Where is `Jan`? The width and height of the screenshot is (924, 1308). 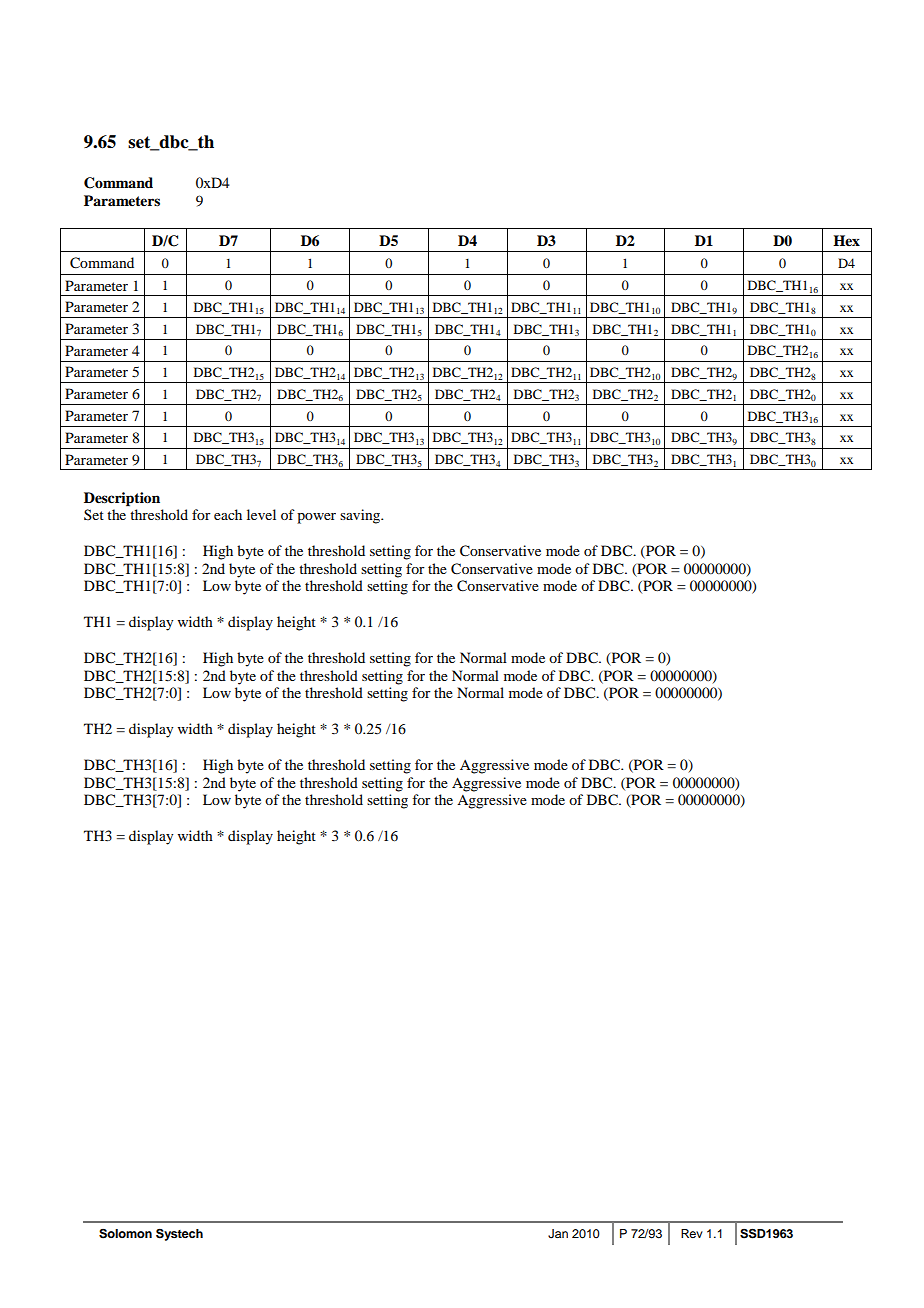
Jan is located at coordinates (558, 1234).
